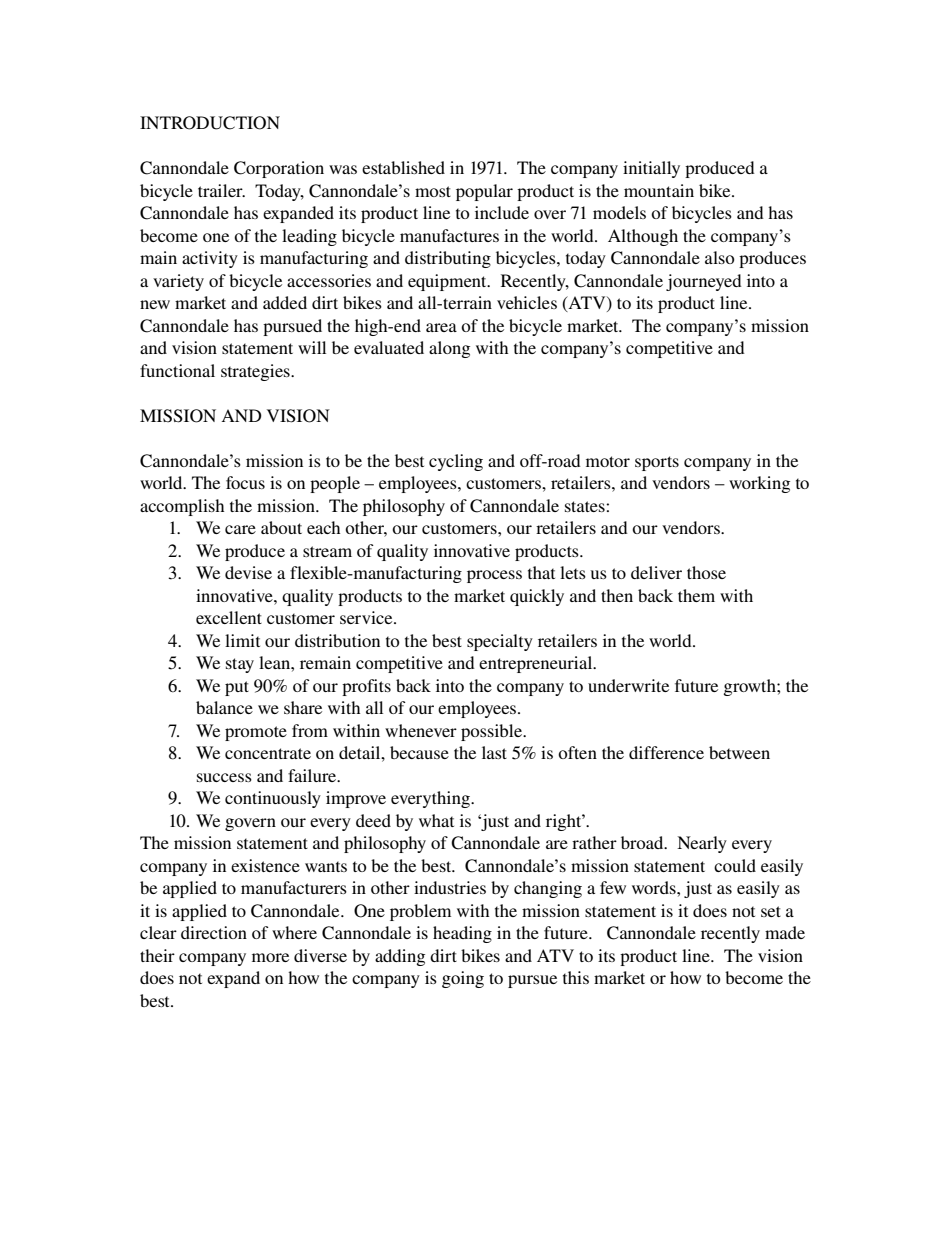  Describe the element at coordinates (494, 752) in the screenshot. I see `last` at that location.
